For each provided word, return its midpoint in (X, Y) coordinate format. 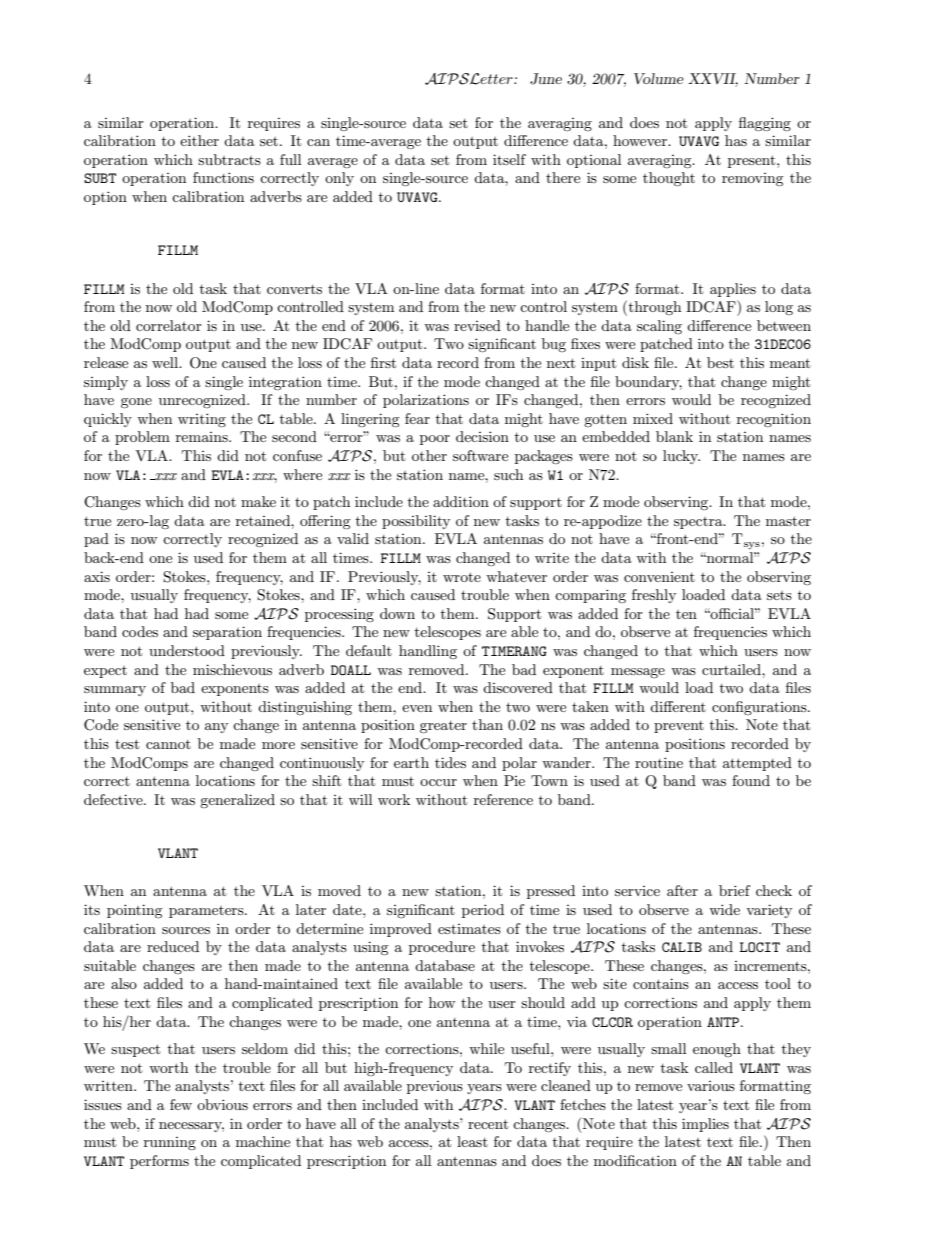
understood (187, 650)
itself (509, 159)
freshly (654, 596)
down (397, 613)
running (170, 1143)
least (472, 1141)
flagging (765, 124)
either (199, 140)
